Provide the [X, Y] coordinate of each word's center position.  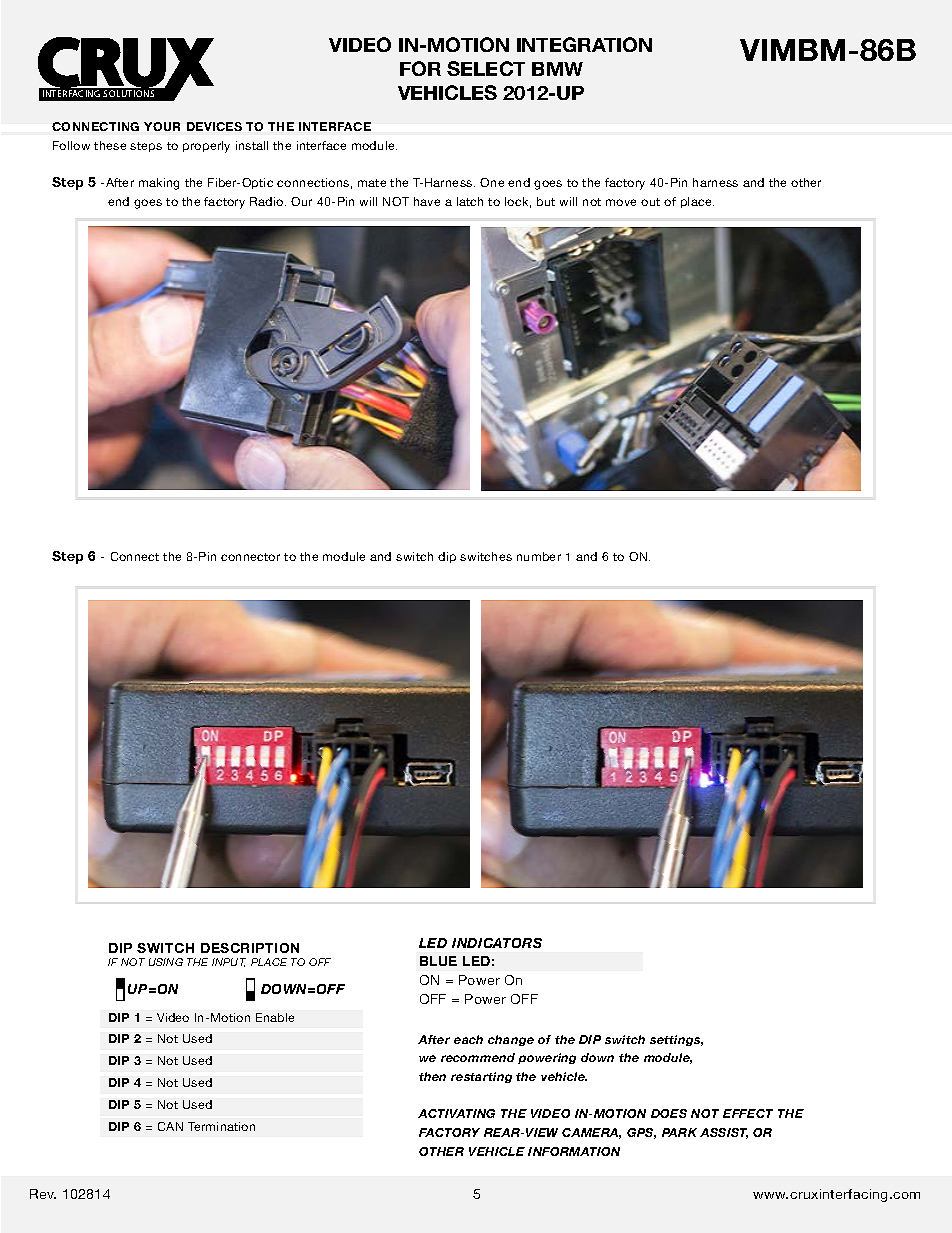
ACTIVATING [456, 1113]
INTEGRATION [584, 44]
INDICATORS [497, 943]
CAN [170, 1126]
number [539, 556]
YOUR [162, 126]
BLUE [438, 961]
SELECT [486, 68]
